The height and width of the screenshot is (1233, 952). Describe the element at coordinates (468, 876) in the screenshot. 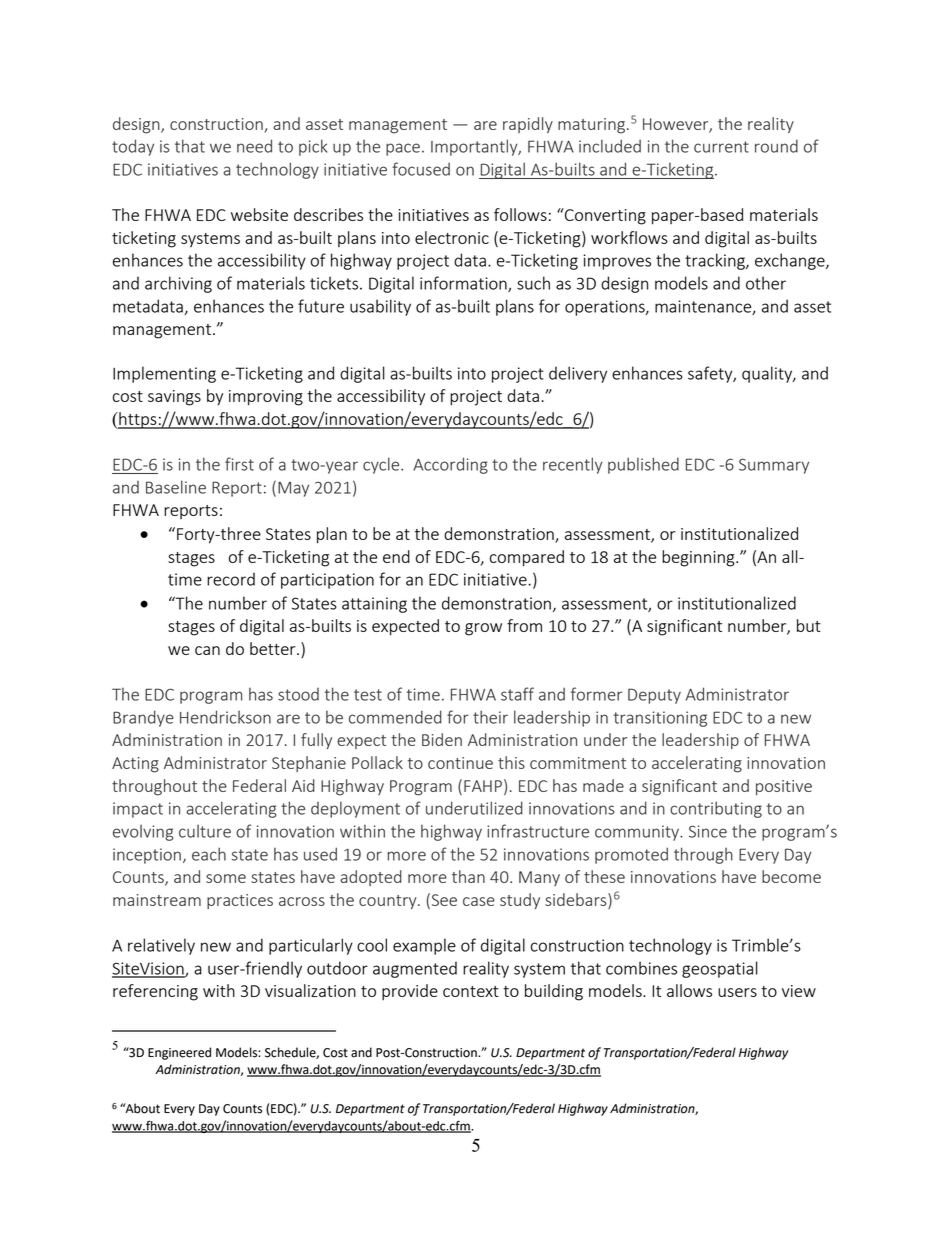

I see `than` at that location.
